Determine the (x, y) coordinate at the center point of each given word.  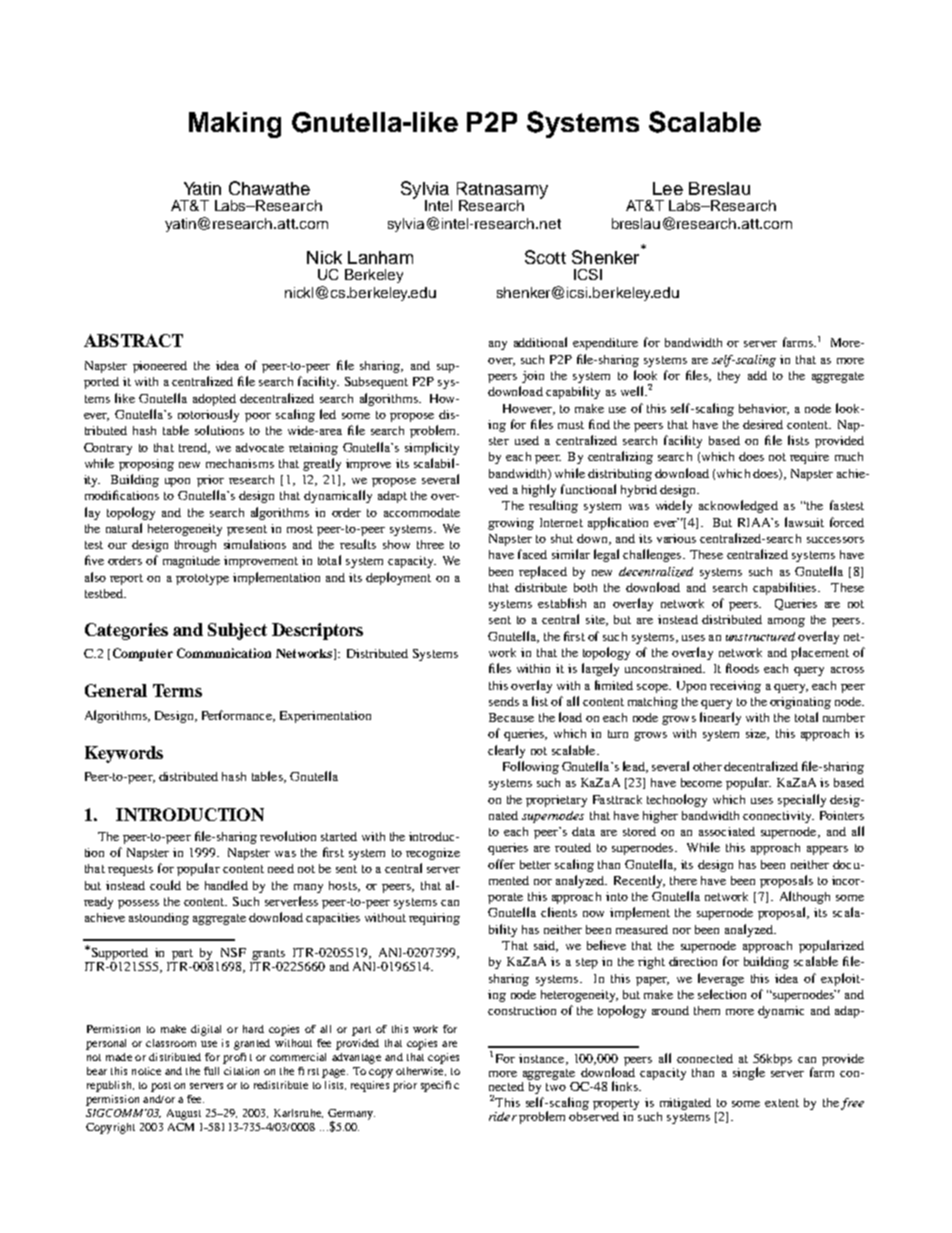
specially (802, 800)
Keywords (124, 754)
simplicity (432, 448)
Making (235, 125)
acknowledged (738, 506)
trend (194, 448)
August (184, 1114)
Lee (668, 188)
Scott (545, 257)
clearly (506, 751)
